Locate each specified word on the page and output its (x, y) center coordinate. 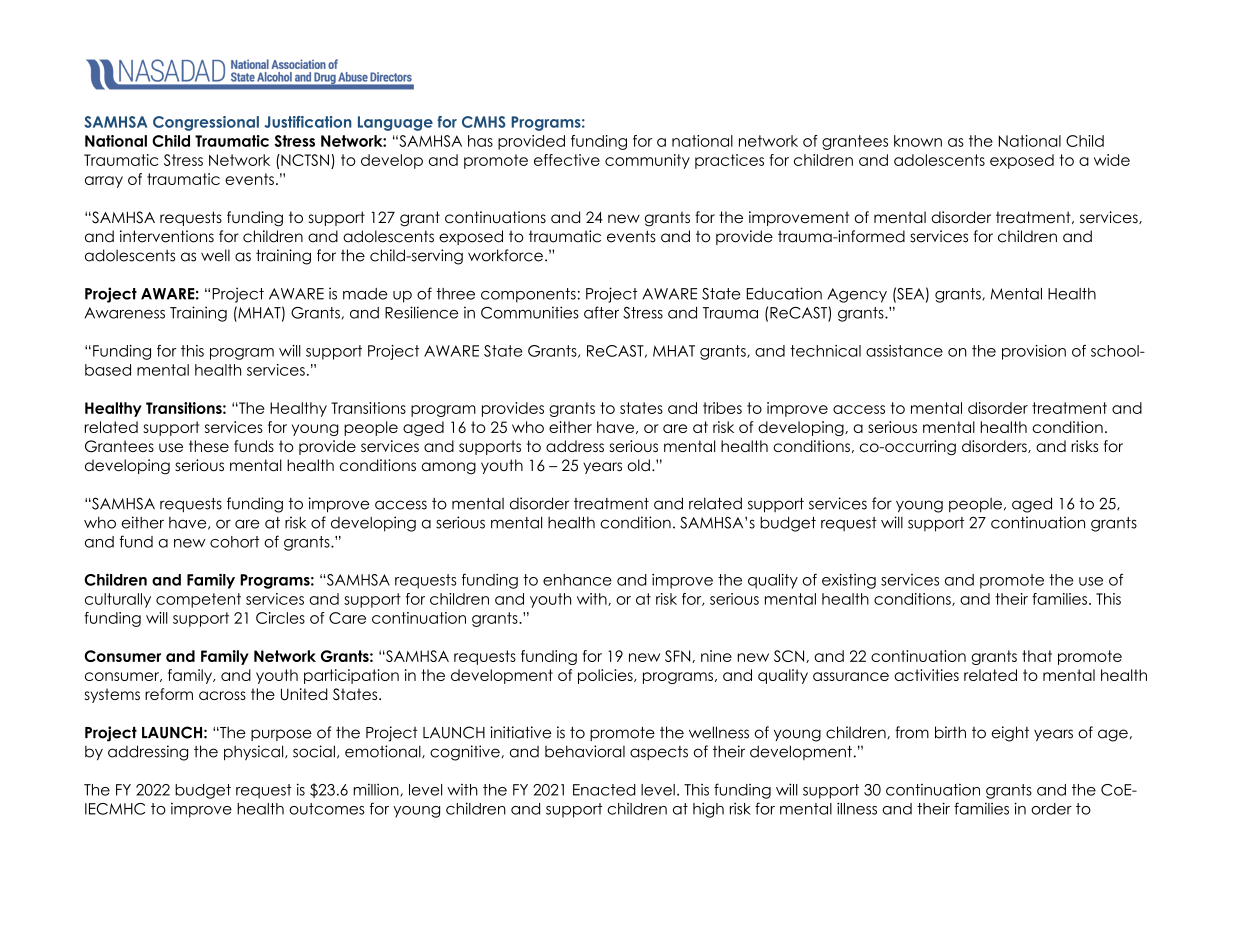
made (365, 294)
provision (1034, 352)
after (601, 312)
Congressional (206, 123)
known (918, 141)
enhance (577, 580)
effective (567, 160)
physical (255, 753)
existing (849, 581)
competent (198, 600)
